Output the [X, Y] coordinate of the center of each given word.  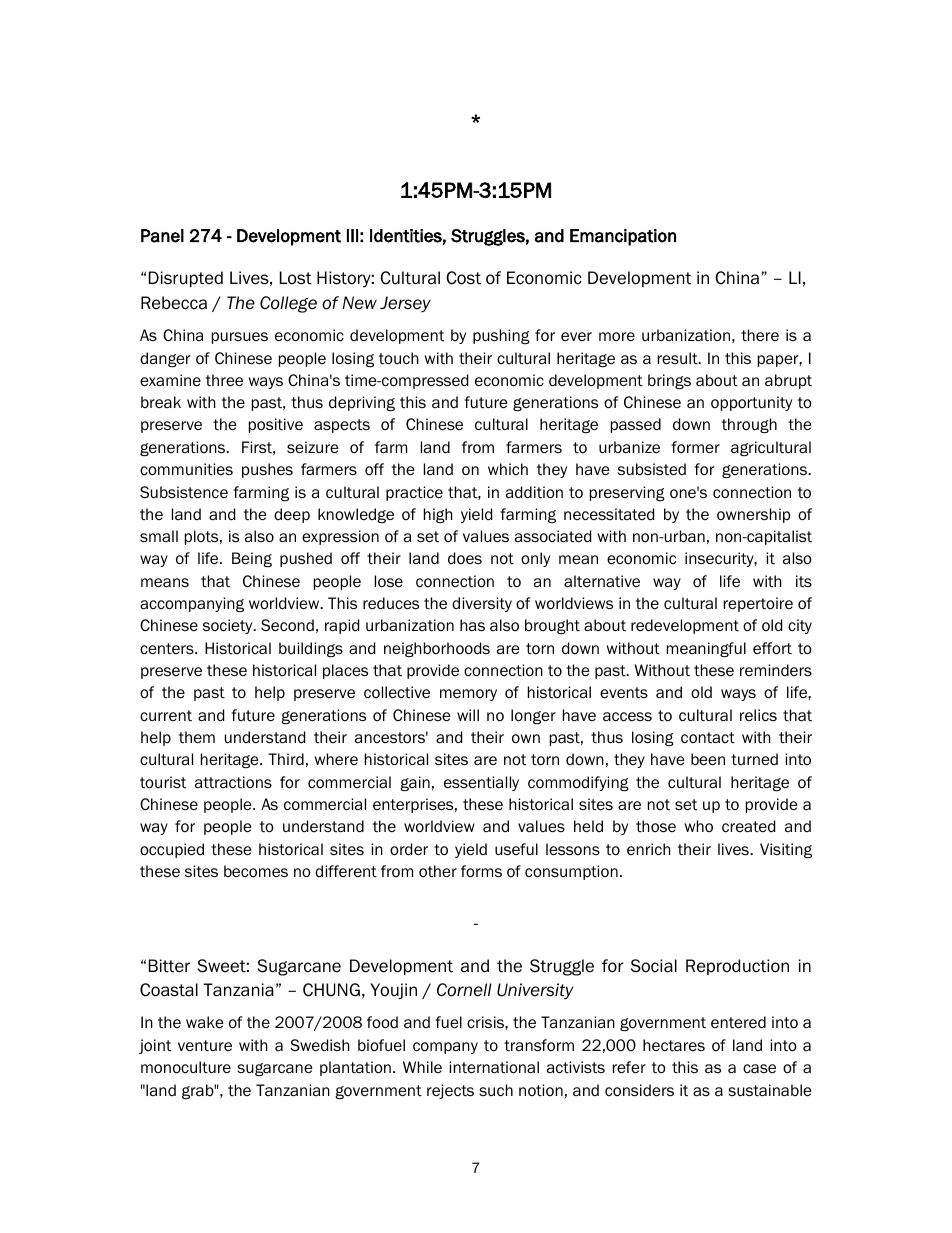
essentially [481, 783]
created [748, 826]
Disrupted [186, 279]
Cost [463, 278]
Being [252, 559]
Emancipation [623, 237]
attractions [233, 782]
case [759, 1068]
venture [205, 1046]
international [494, 1067]
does [465, 558]
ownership [754, 515]
